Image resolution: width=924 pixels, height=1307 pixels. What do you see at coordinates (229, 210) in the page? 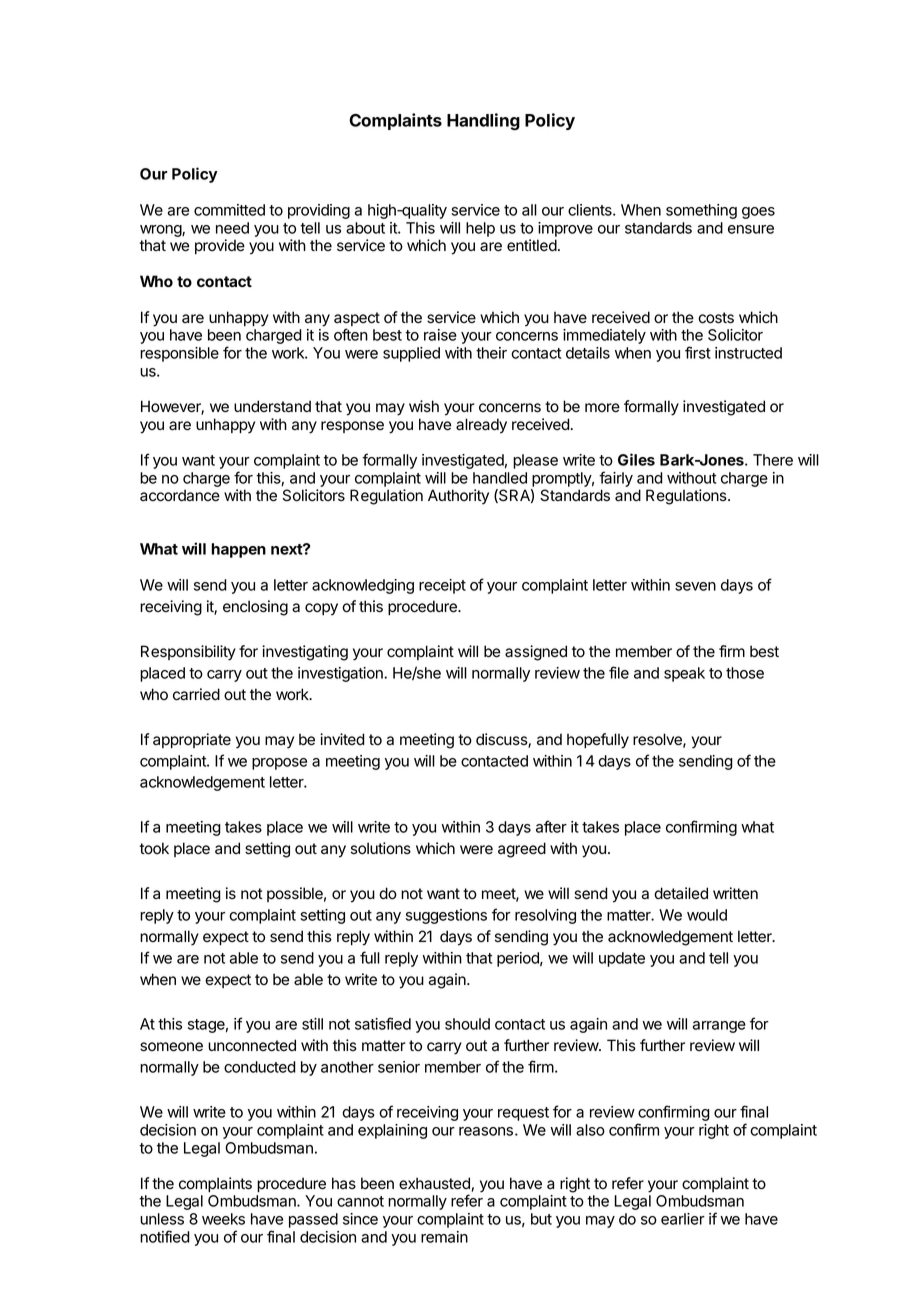
I see `committed` at bounding box center [229, 210].
